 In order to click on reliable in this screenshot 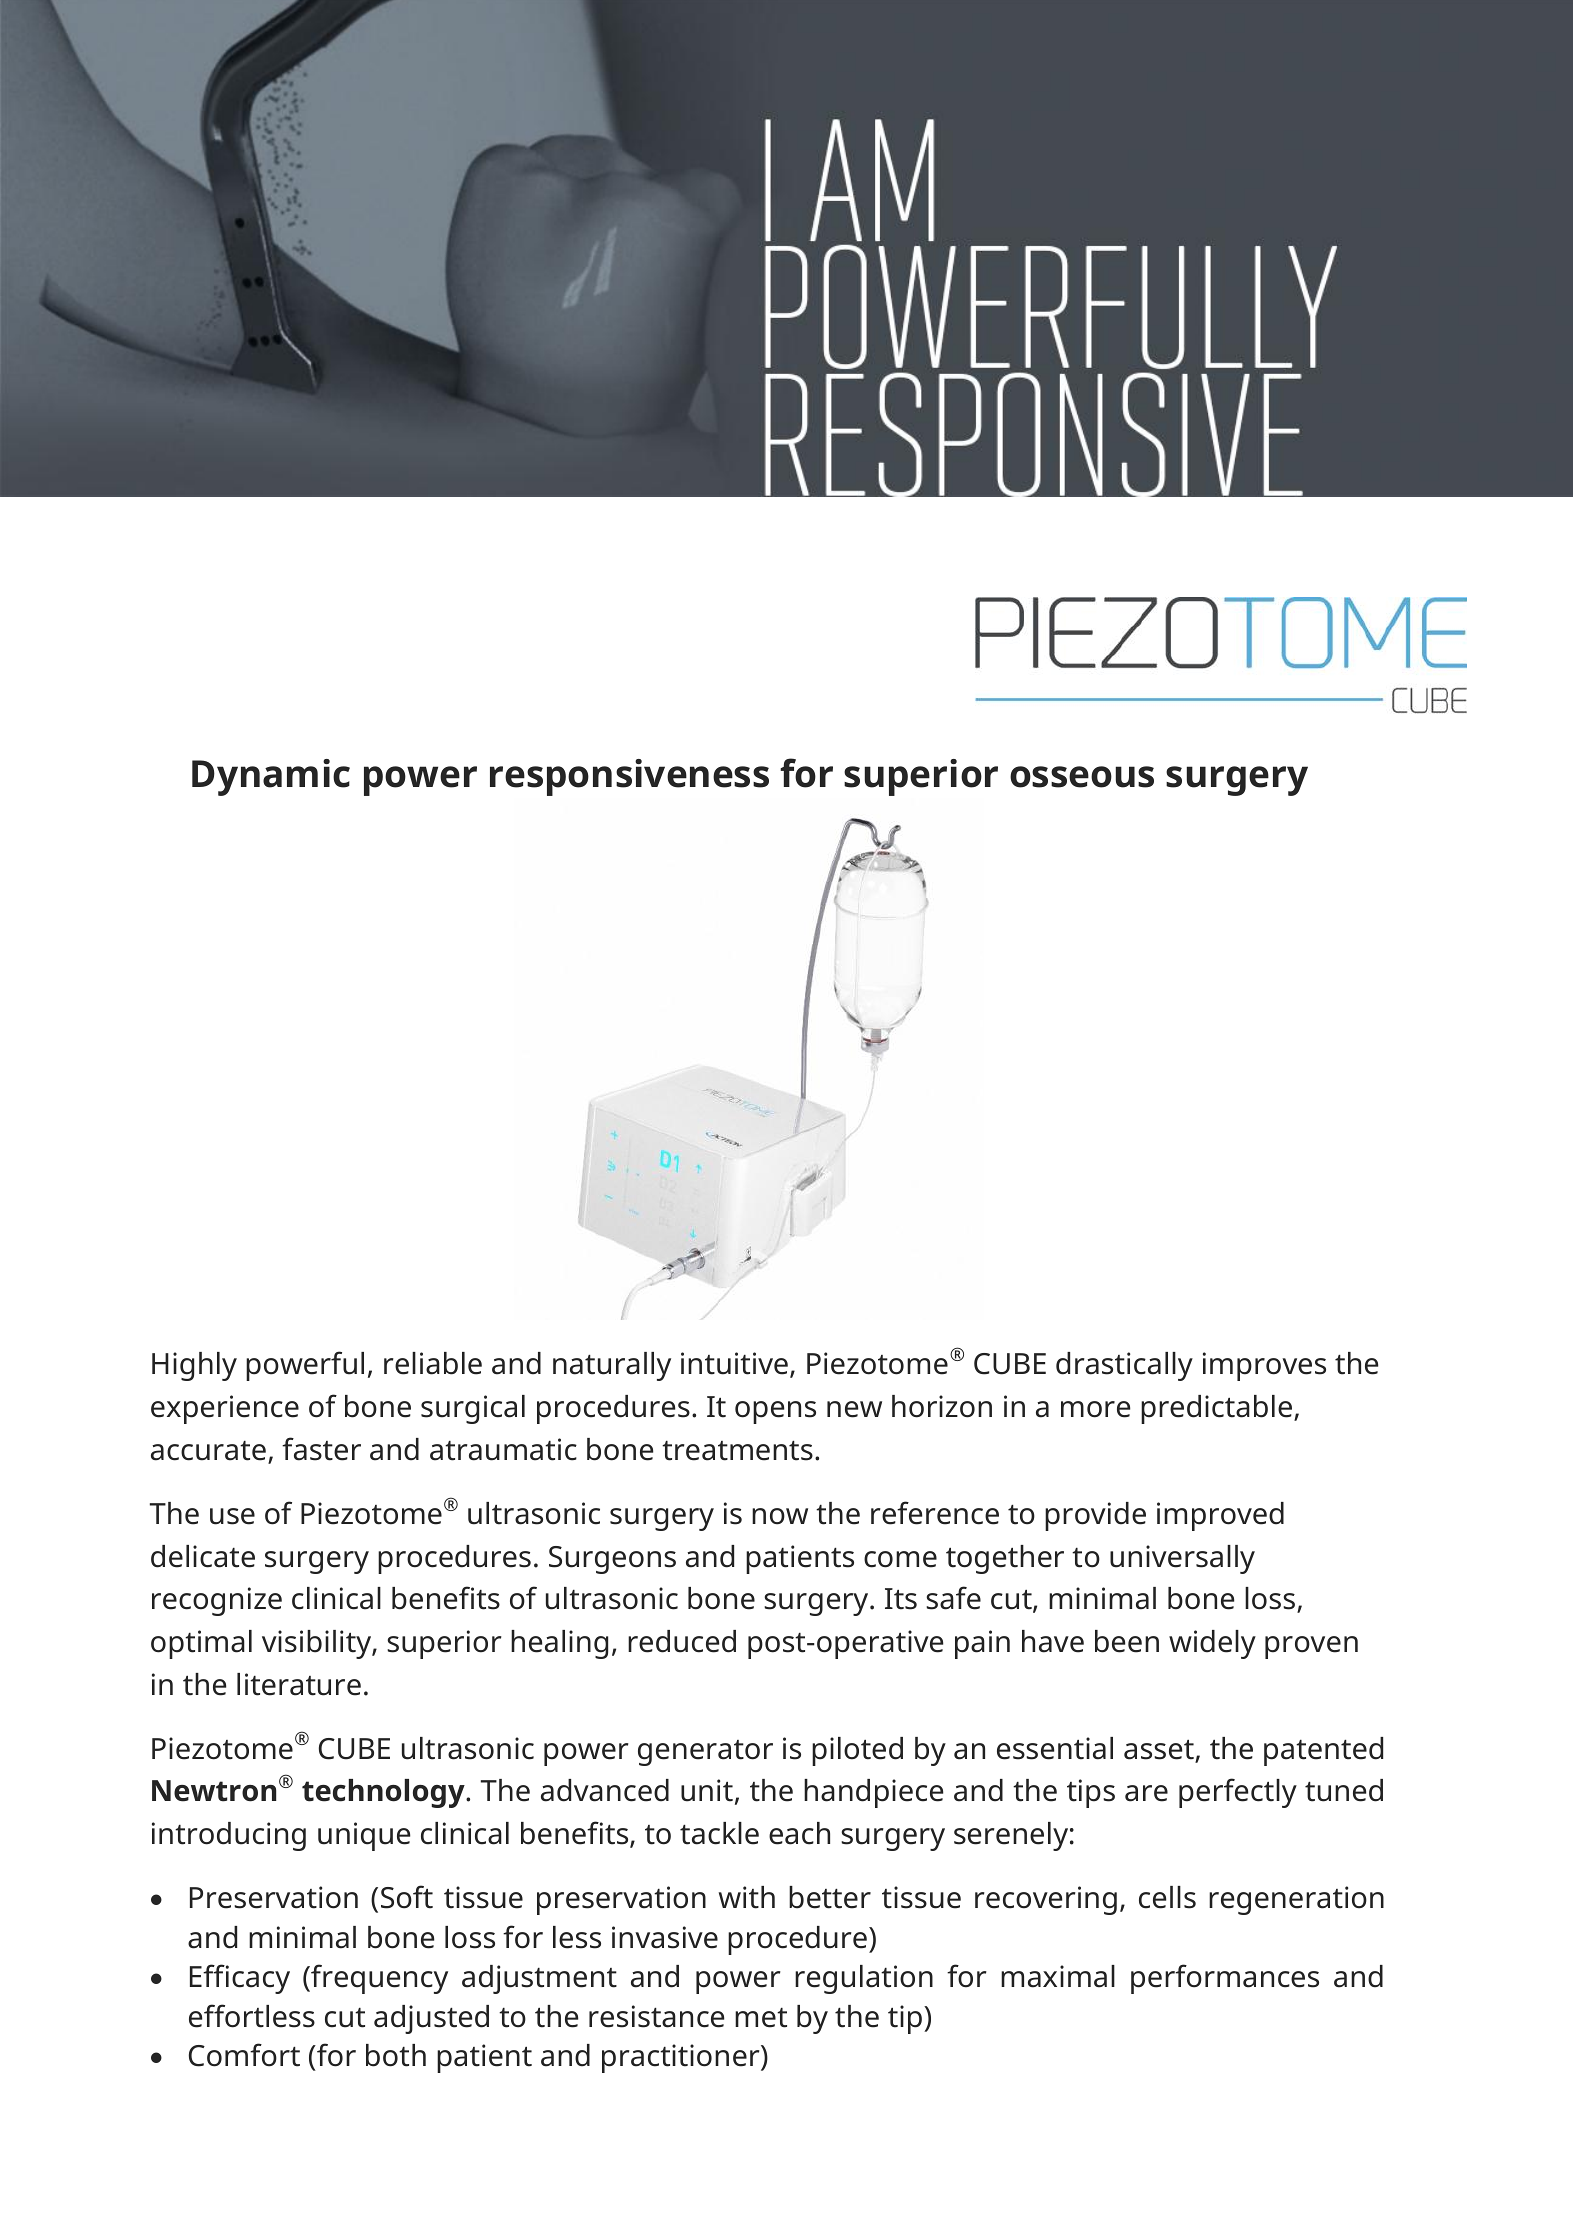, I will do `click(433, 1363)`.
